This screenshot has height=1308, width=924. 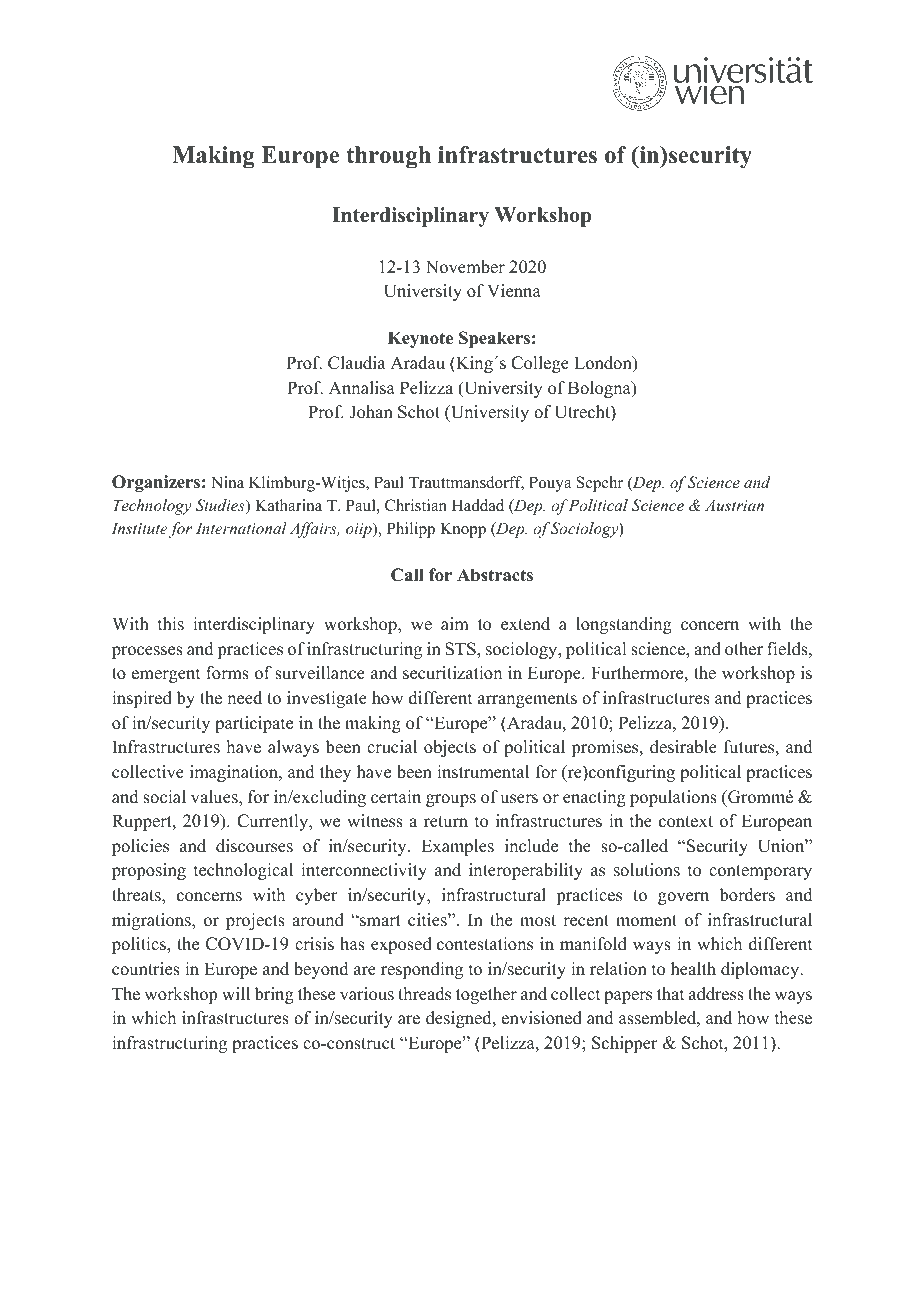 What do you see at coordinates (465, 267) in the screenshot?
I see `November` at bounding box center [465, 267].
